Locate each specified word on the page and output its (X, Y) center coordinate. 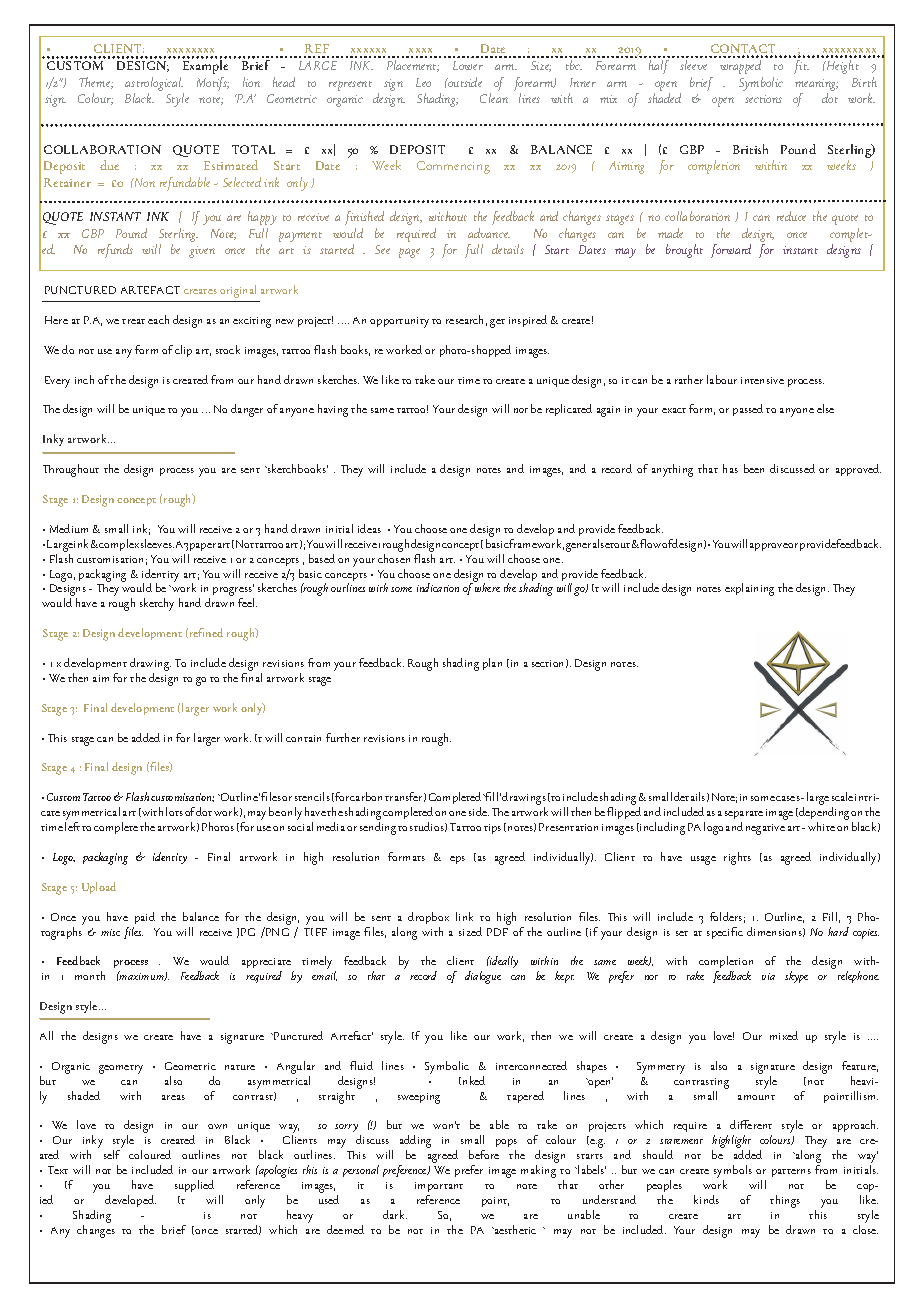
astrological (154, 84)
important (439, 1187)
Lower (468, 65)
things (785, 1201)
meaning (816, 85)
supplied (194, 1186)
